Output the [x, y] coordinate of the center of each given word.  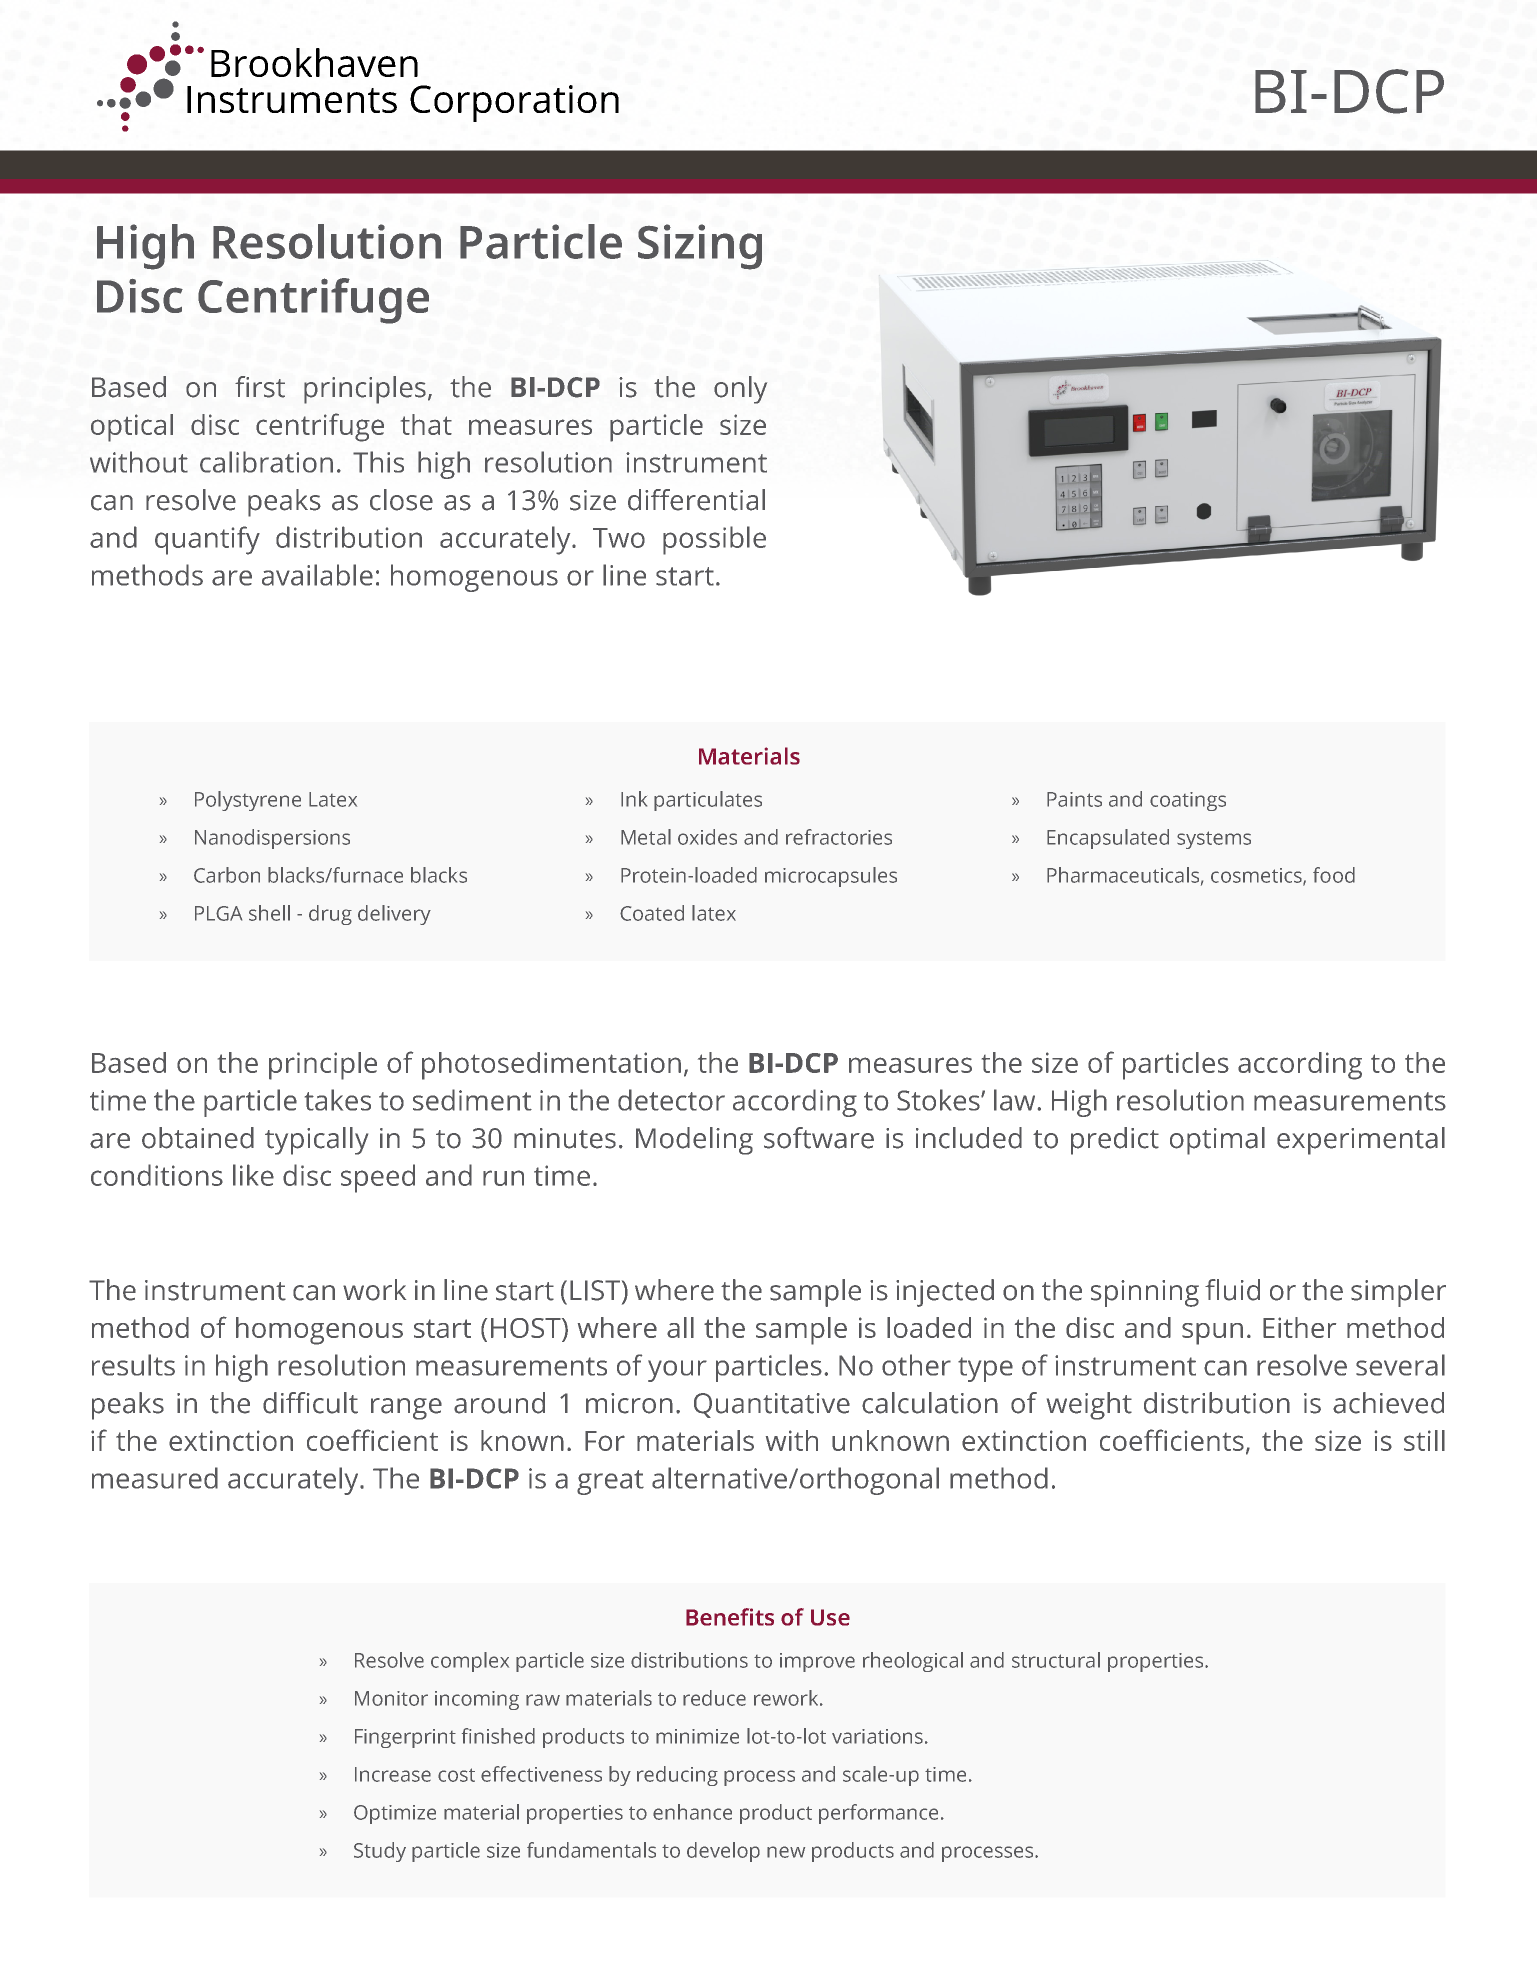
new [786, 1852]
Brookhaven [314, 62]
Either [1299, 1327]
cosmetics [1257, 876]
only [740, 390]
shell [269, 913]
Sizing [700, 247]
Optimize [395, 1814]
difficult [310, 1403]
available [317, 575]
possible [714, 540]
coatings [1188, 801]
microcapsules [831, 877]
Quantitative [772, 1405]
